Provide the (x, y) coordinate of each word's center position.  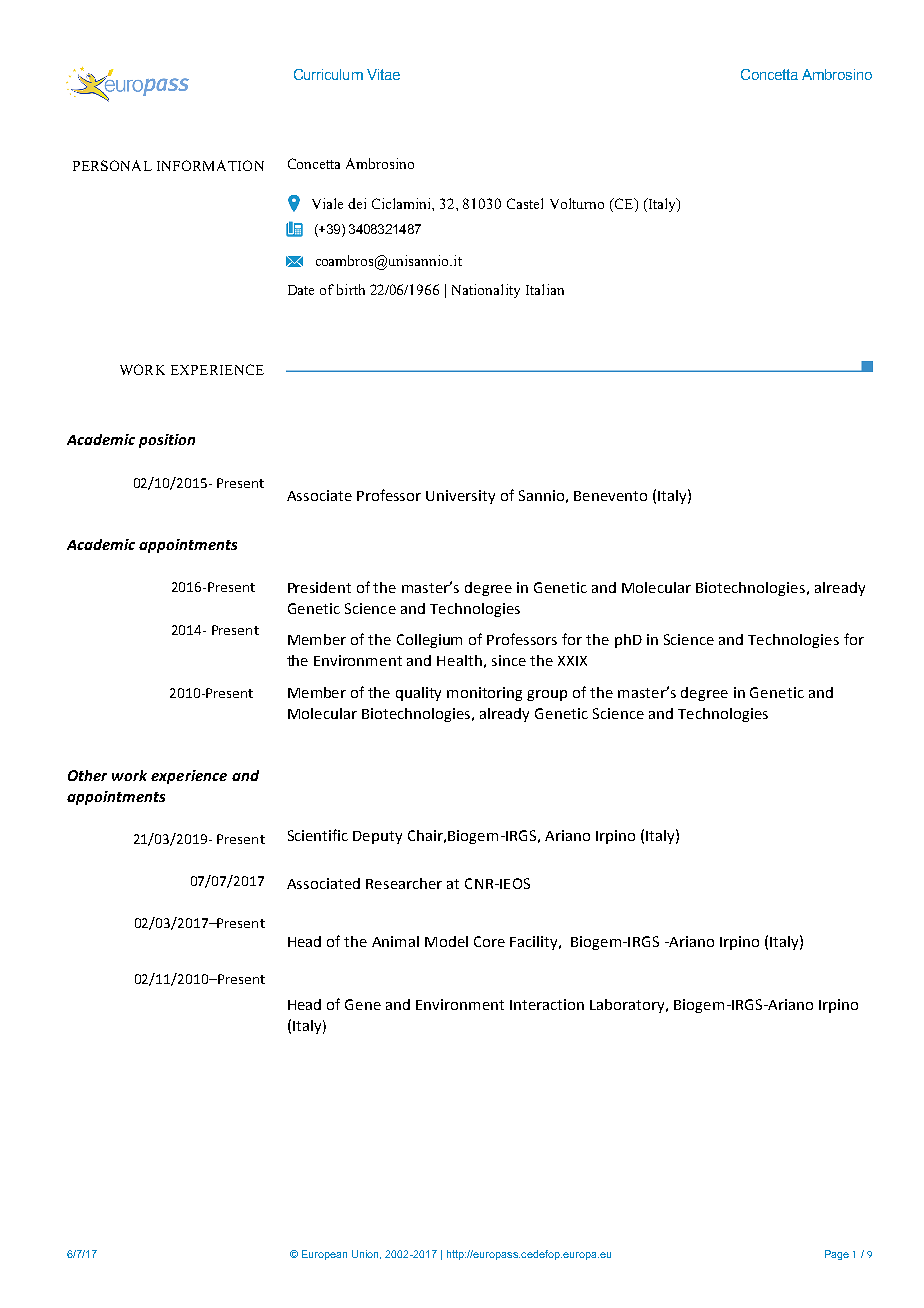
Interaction (547, 1004)
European (324, 1255)
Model (446, 941)
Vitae (383, 74)
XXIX (572, 661)
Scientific (318, 835)
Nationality (486, 291)
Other (87, 775)
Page (837, 1255)
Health (459, 660)
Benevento (610, 496)
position (167, 441)
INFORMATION (210, 165)
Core (489, 941)
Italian (545, 289)
